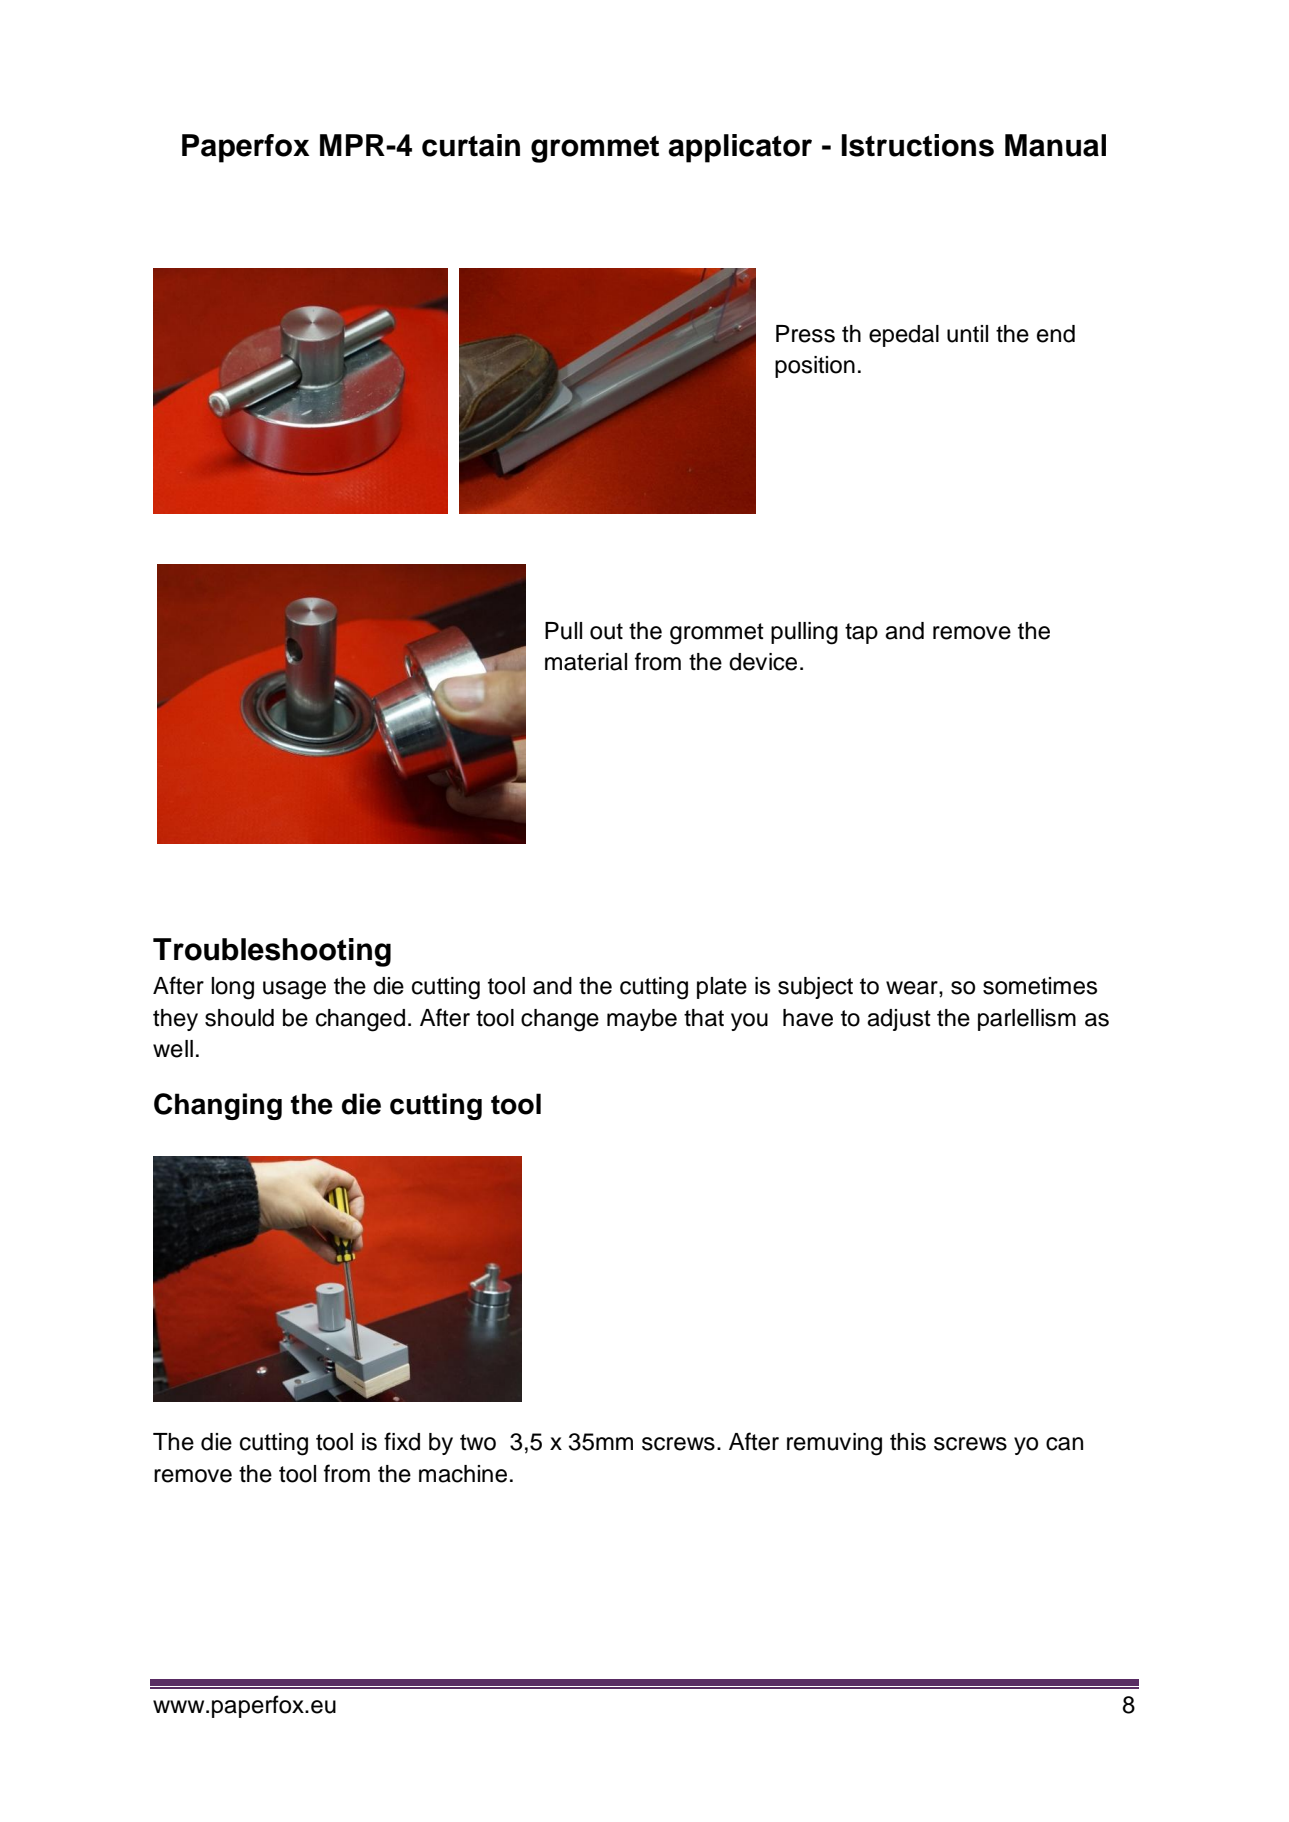 The width and height of the document is (1289, 1822). I want to click on Manual, so click(1055, 145).
